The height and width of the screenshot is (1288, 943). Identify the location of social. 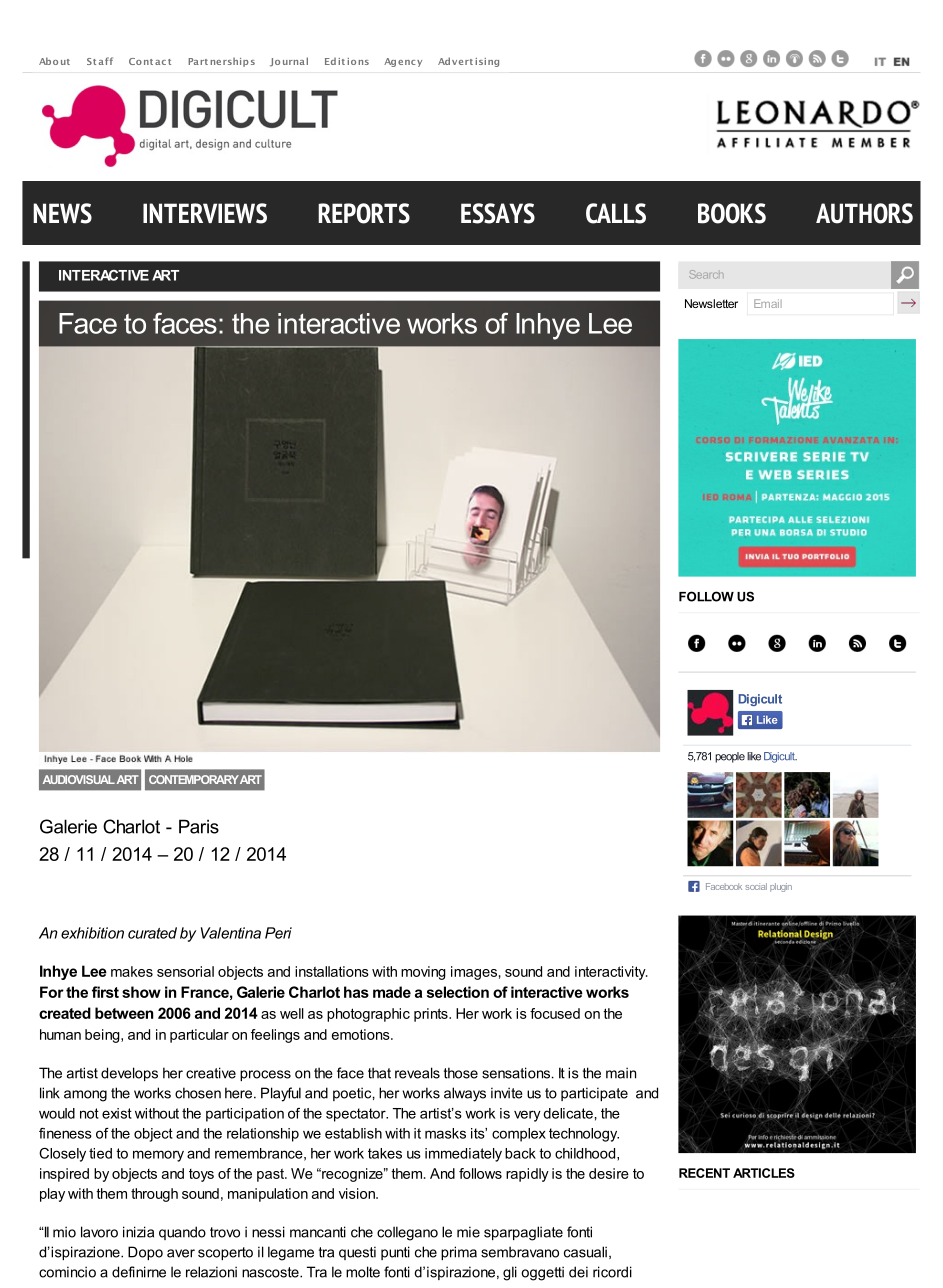
(756, 886).
